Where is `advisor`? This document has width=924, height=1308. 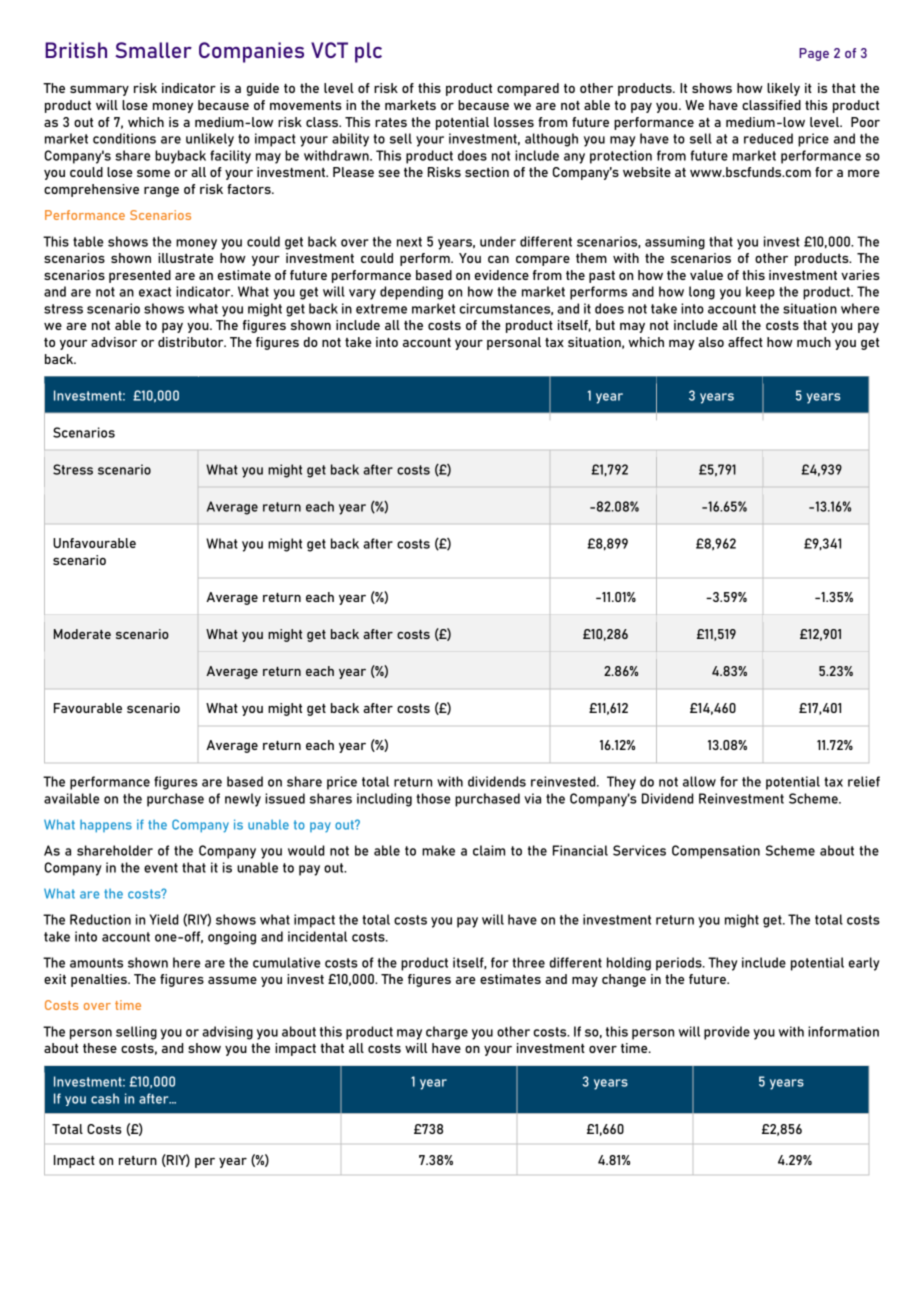
advisor is located at coordinates (114, 342).
